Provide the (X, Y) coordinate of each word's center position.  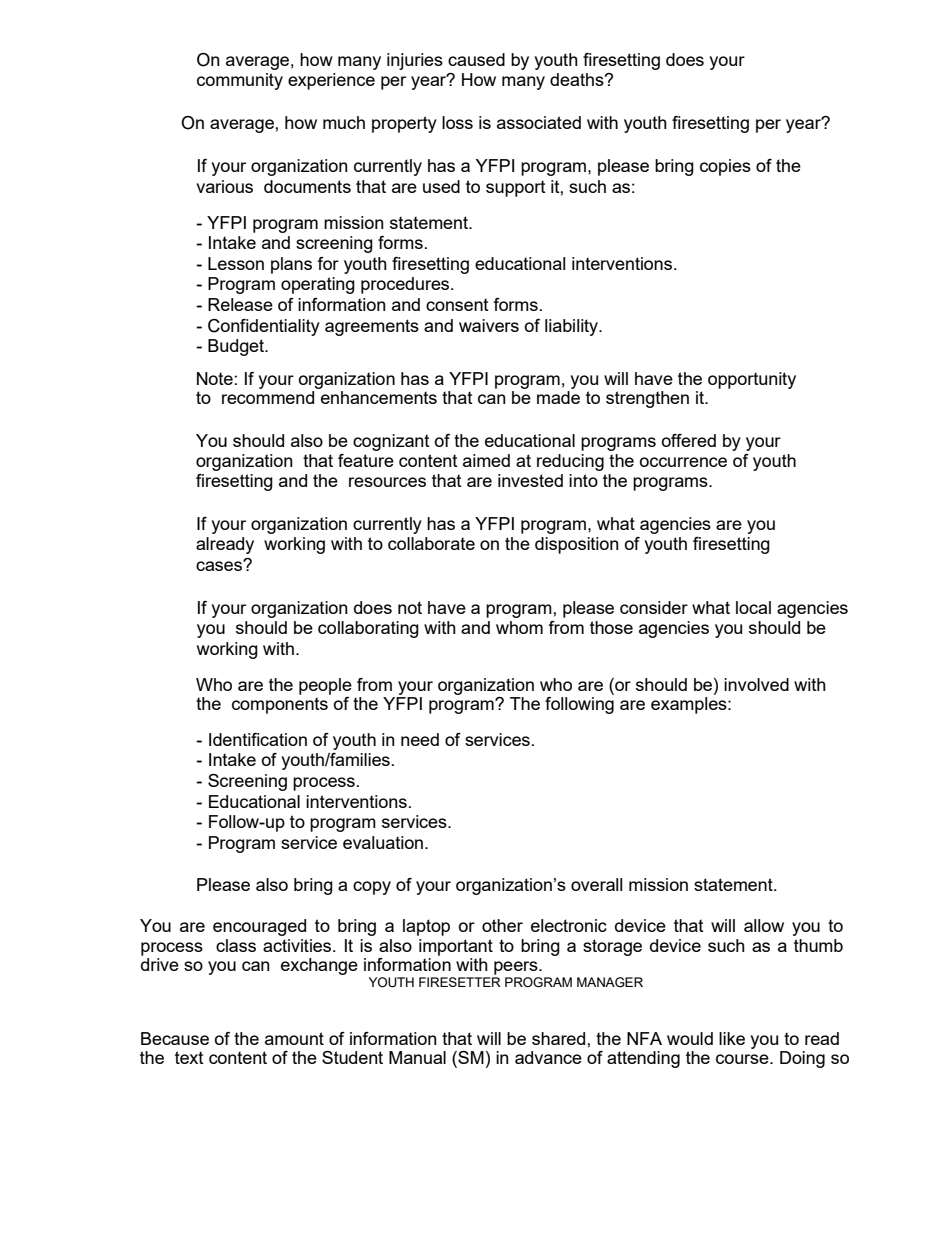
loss (457, 122)
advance (548, 1057)
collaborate (431, 543)
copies (725, 167)
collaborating (368, 629)
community (240, 81)
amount (294, 1038)
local (753, 607)
